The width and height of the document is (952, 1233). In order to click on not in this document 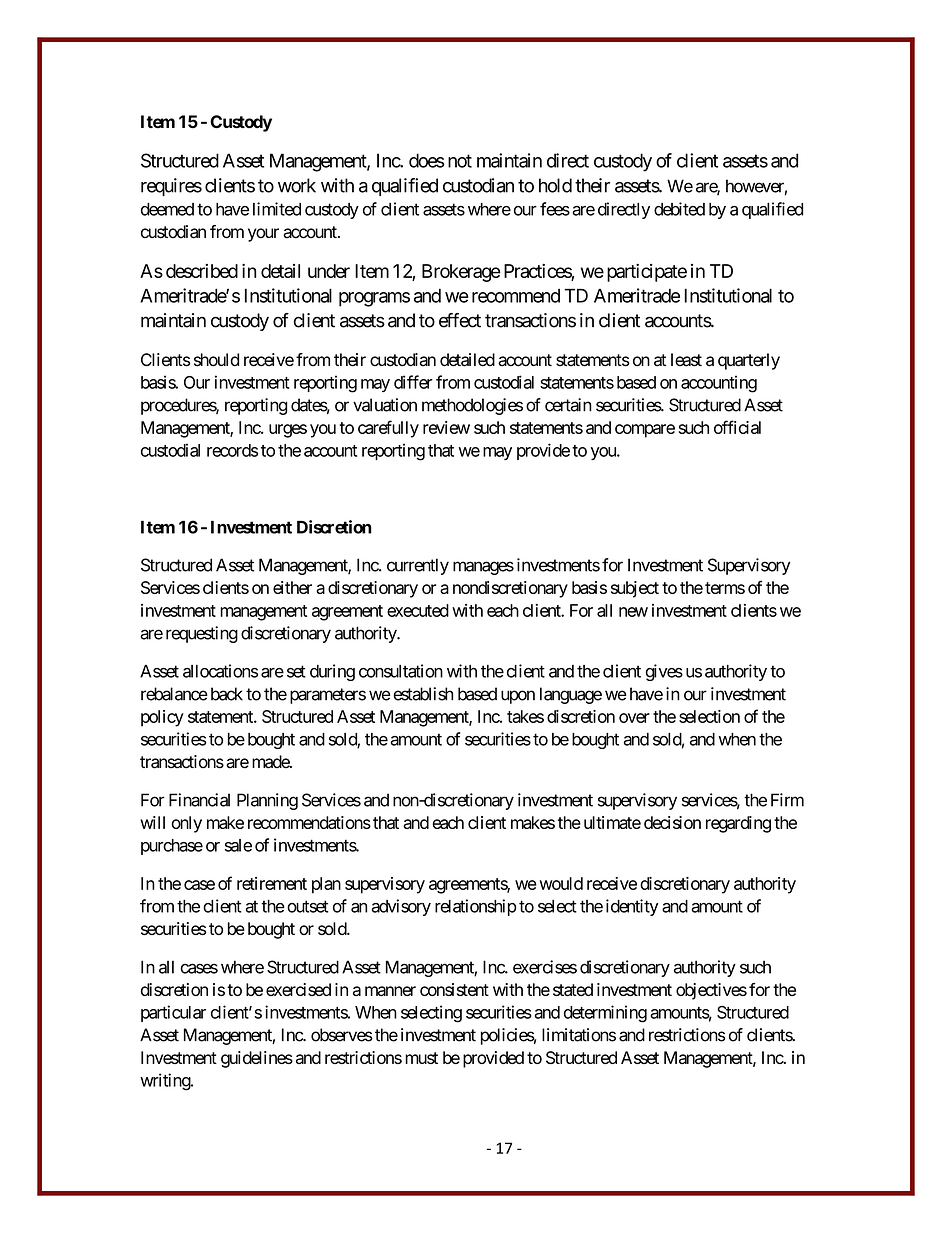, I will do `click(460, 161)`.
